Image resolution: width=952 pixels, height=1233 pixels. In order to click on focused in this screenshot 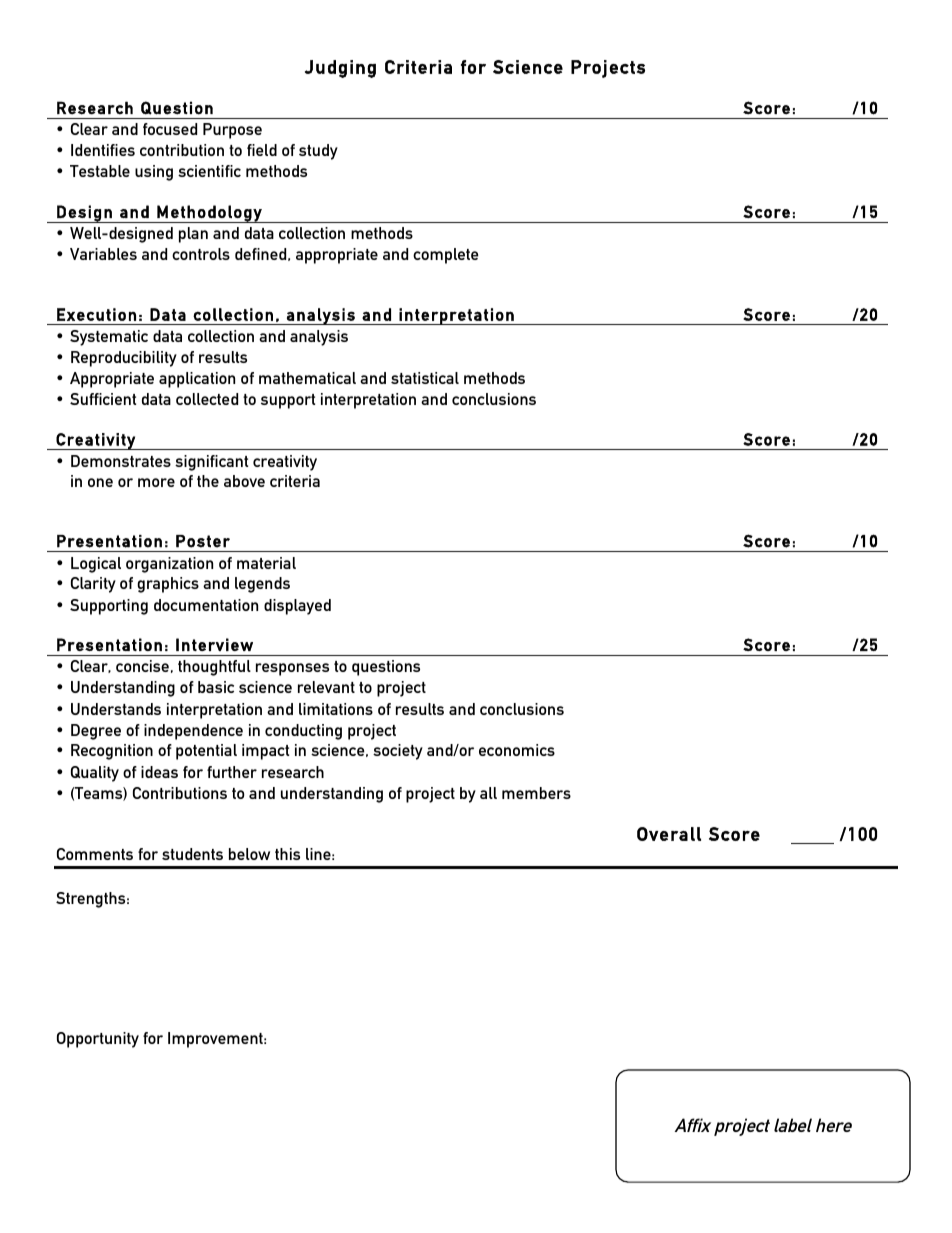, I will do `click(170, 129)`.
